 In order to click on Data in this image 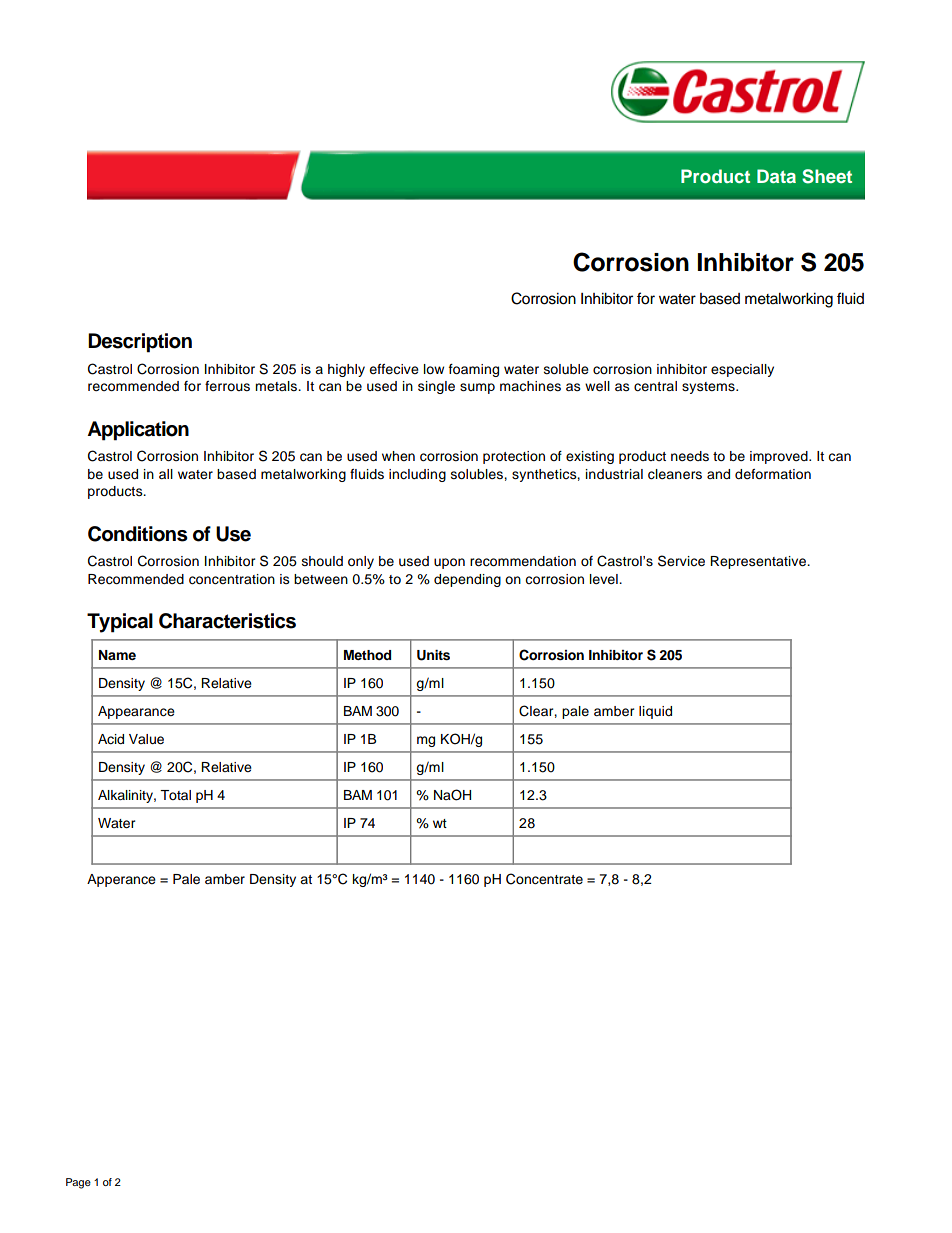, I will do `click(776, 176)`.
